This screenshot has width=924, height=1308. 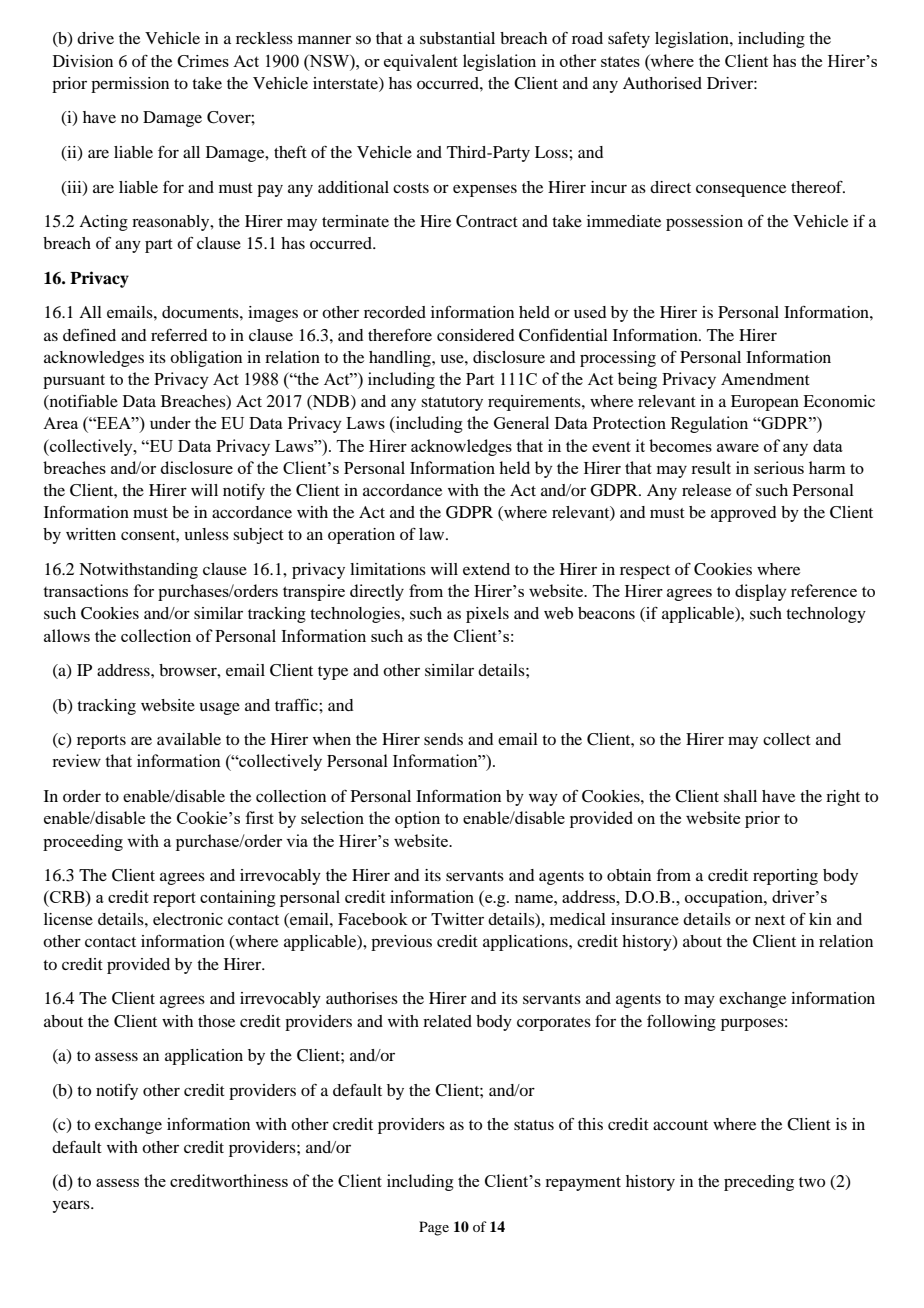 I want to click on available, so click(x=189, y=739).
